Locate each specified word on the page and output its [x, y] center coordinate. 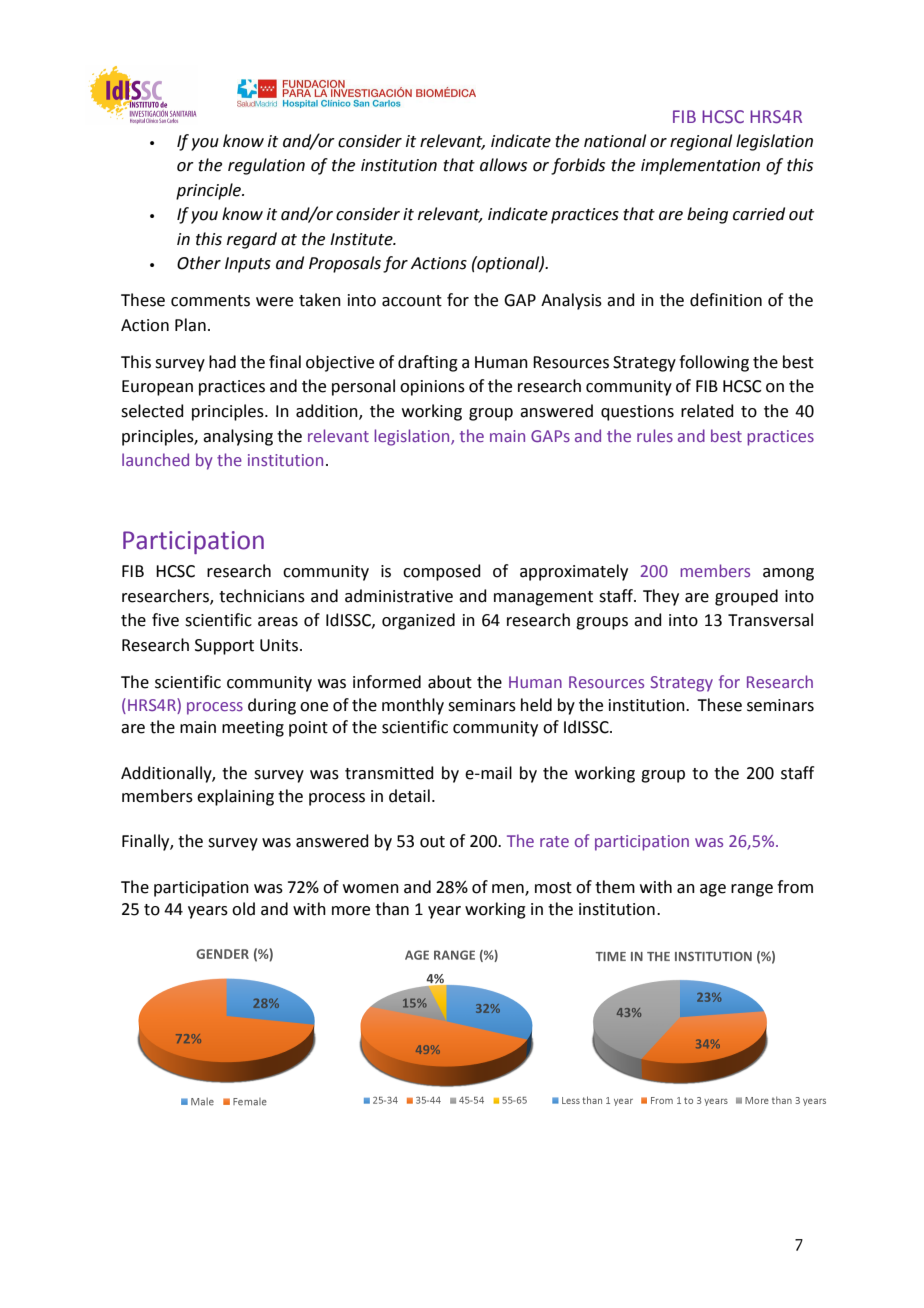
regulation [266, 166]
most [553, 888]
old [243, 909]
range [752, 890]
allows [503, 165]
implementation [700, 166]
